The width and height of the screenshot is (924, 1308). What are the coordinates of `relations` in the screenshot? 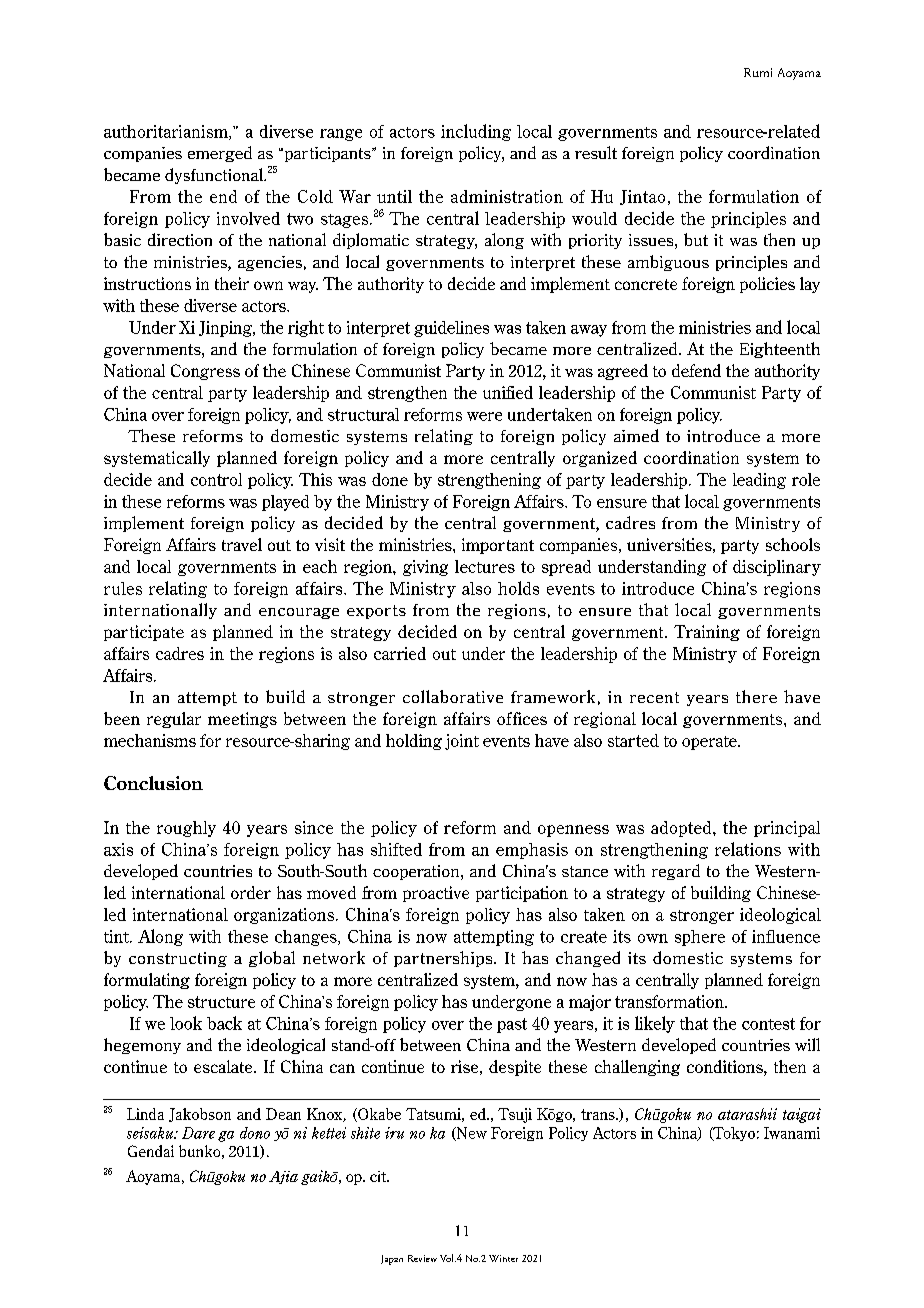 It's located at (748, 849).
